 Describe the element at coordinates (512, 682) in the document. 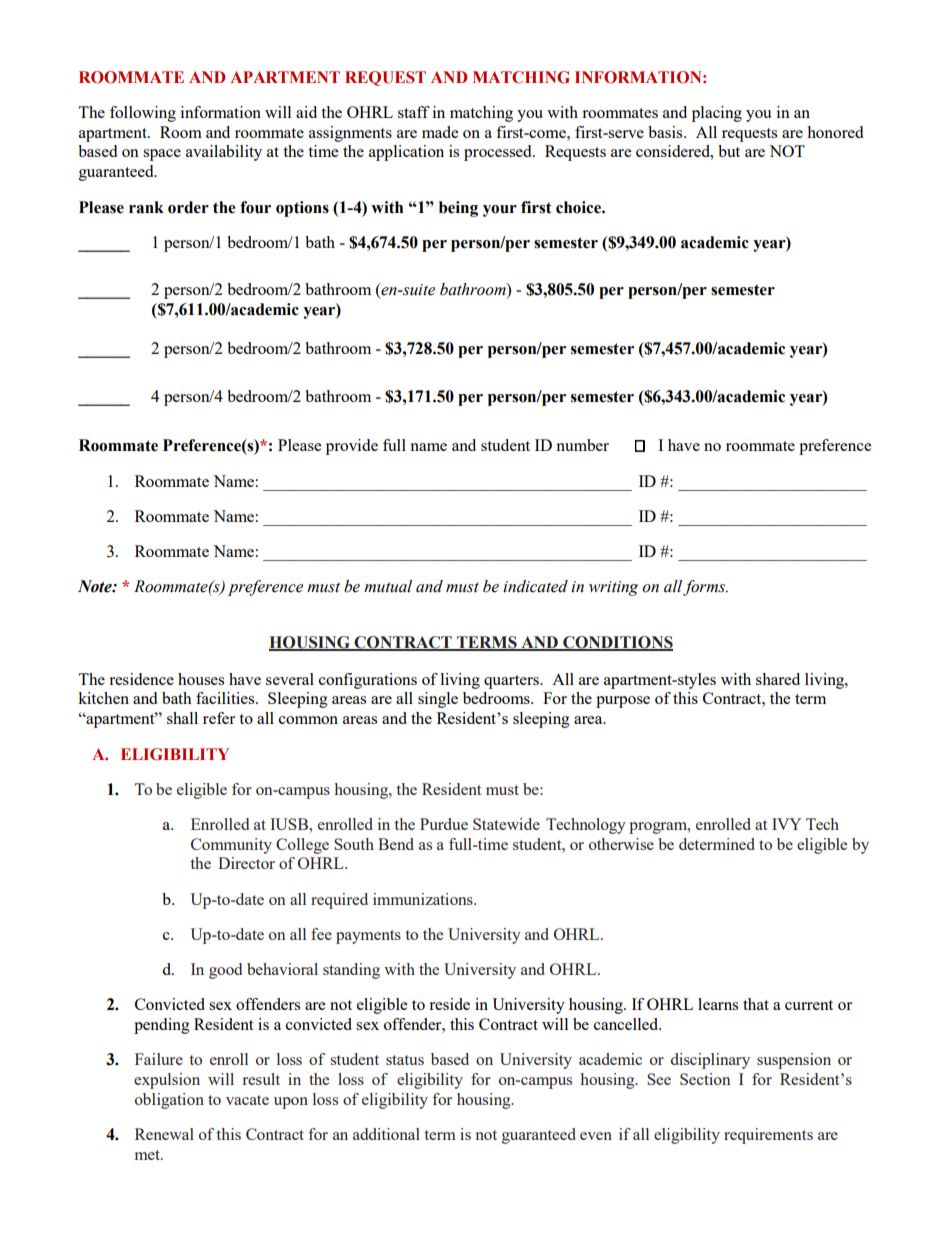

I see `quarters` at that location.
